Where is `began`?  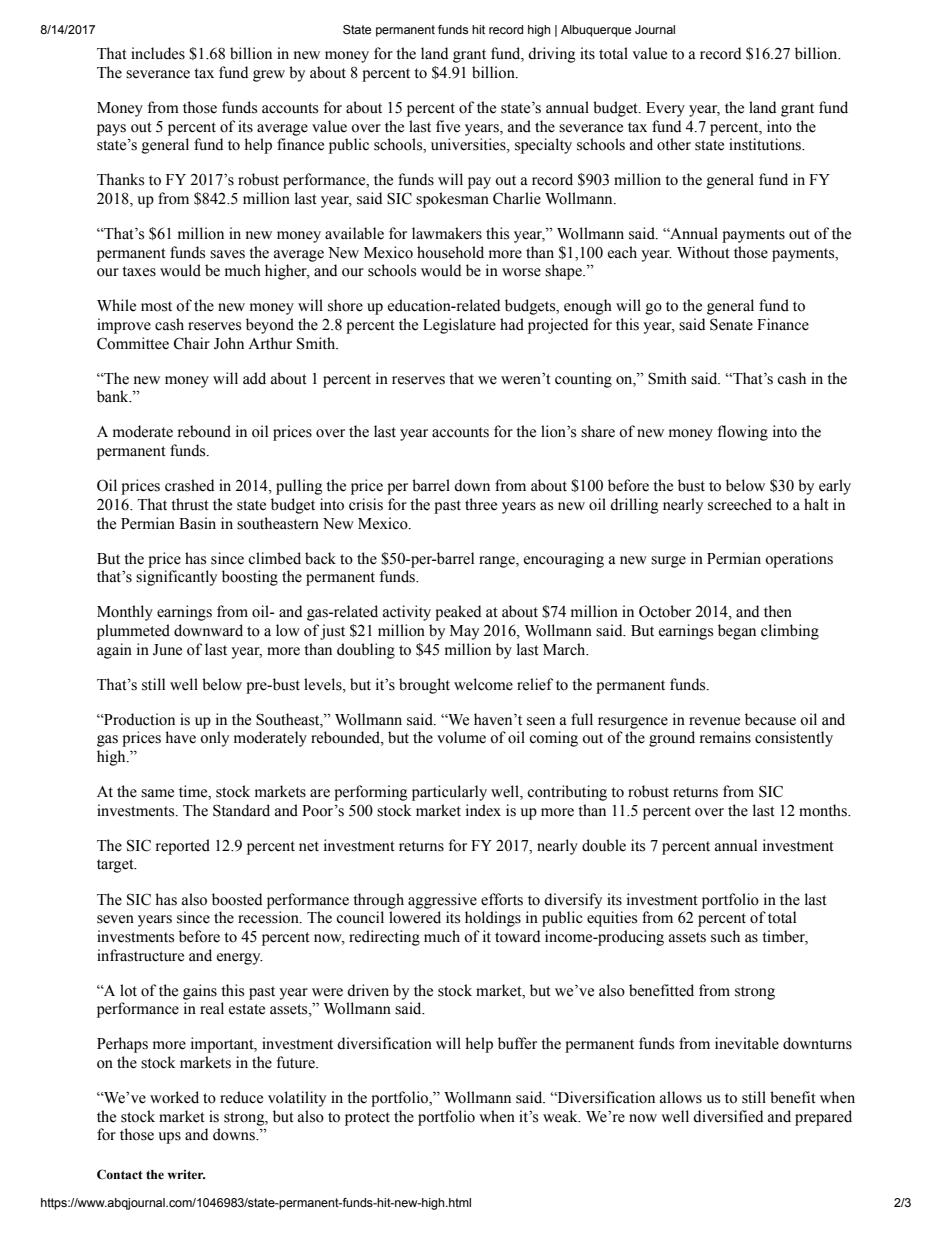
began is located at coordinates (737, 632).
